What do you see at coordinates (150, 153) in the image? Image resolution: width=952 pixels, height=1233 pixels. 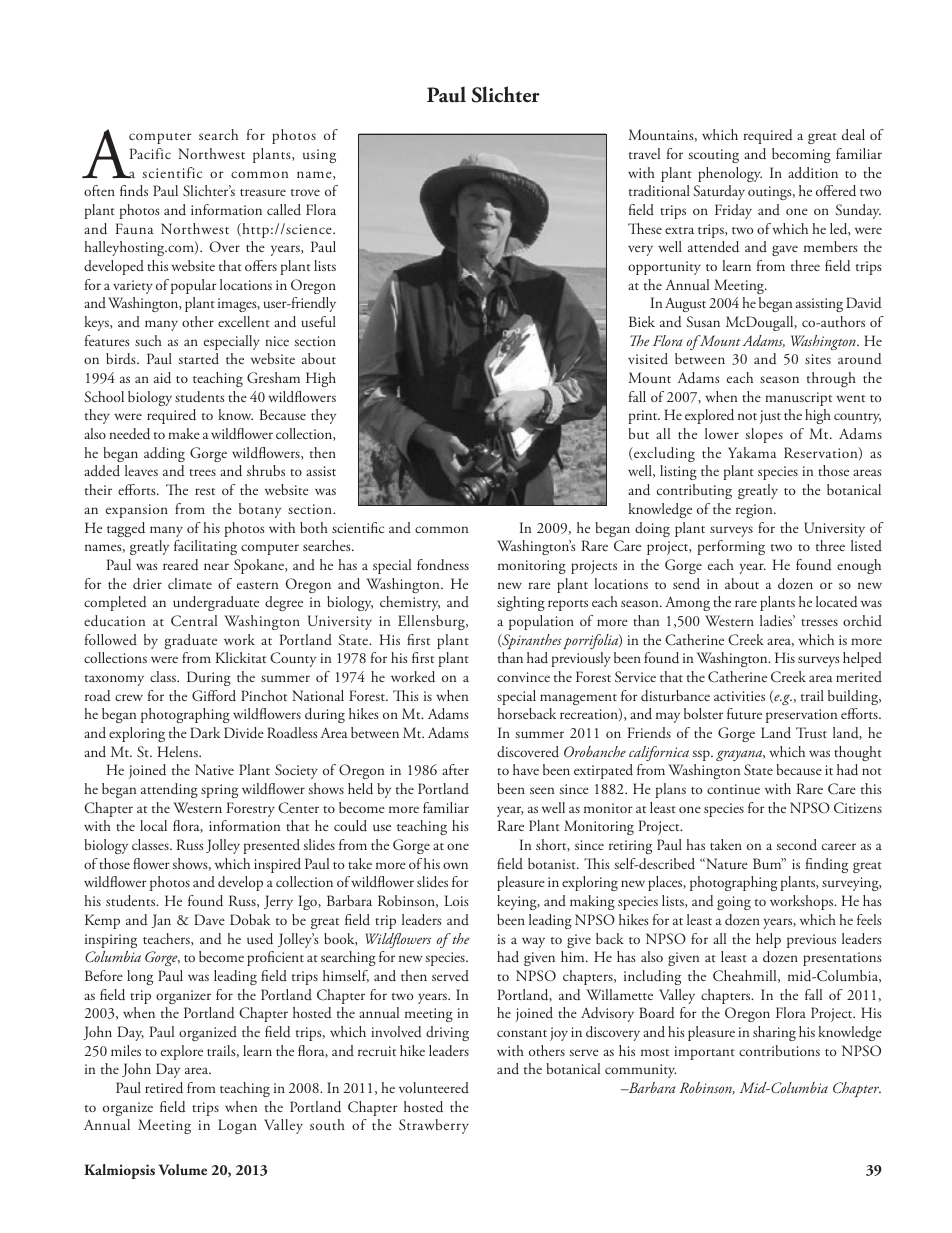 I see `Pacific` at bounding box center [150, 153].
